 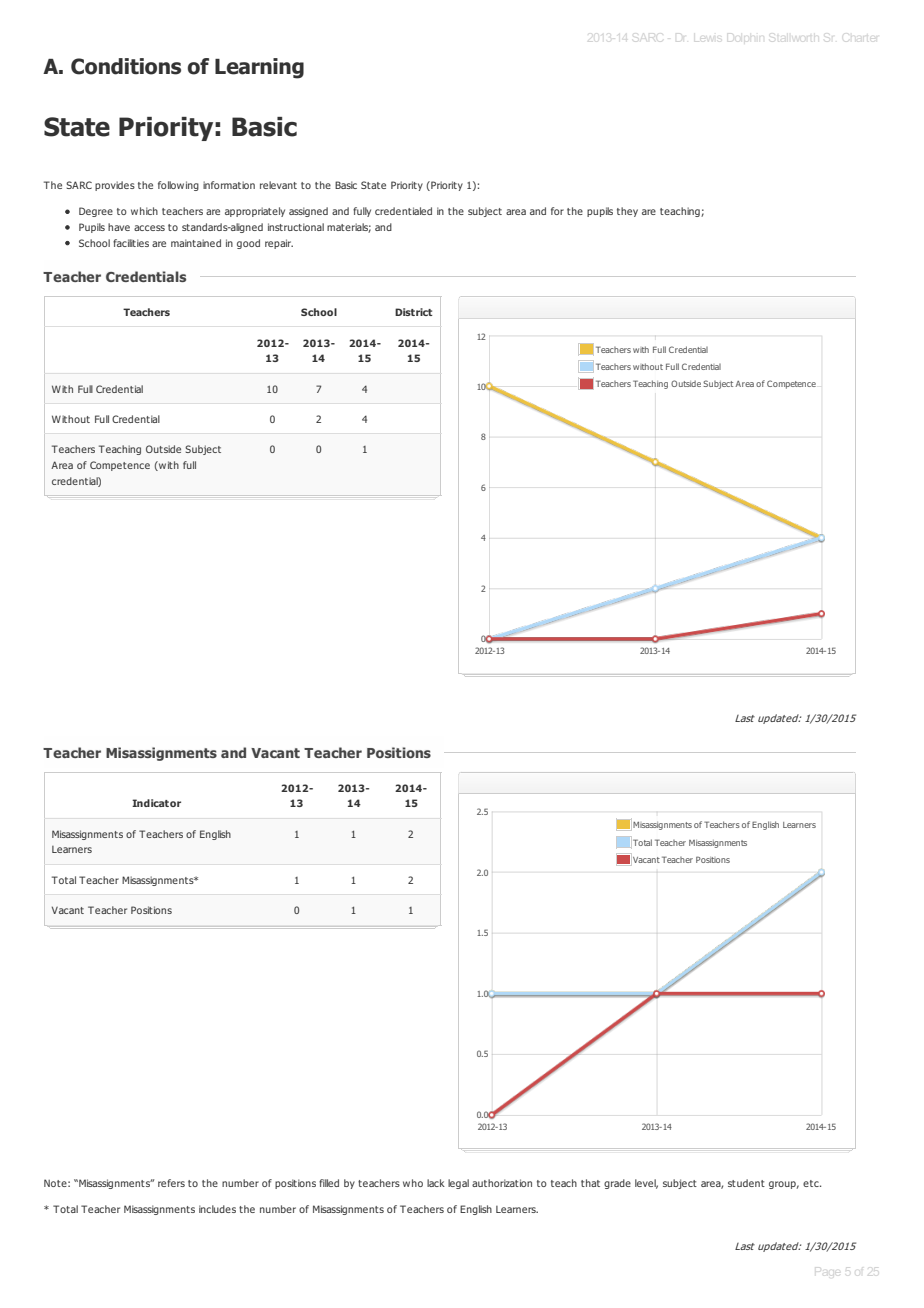 I want to click on they, so click(x=627, y=212).
